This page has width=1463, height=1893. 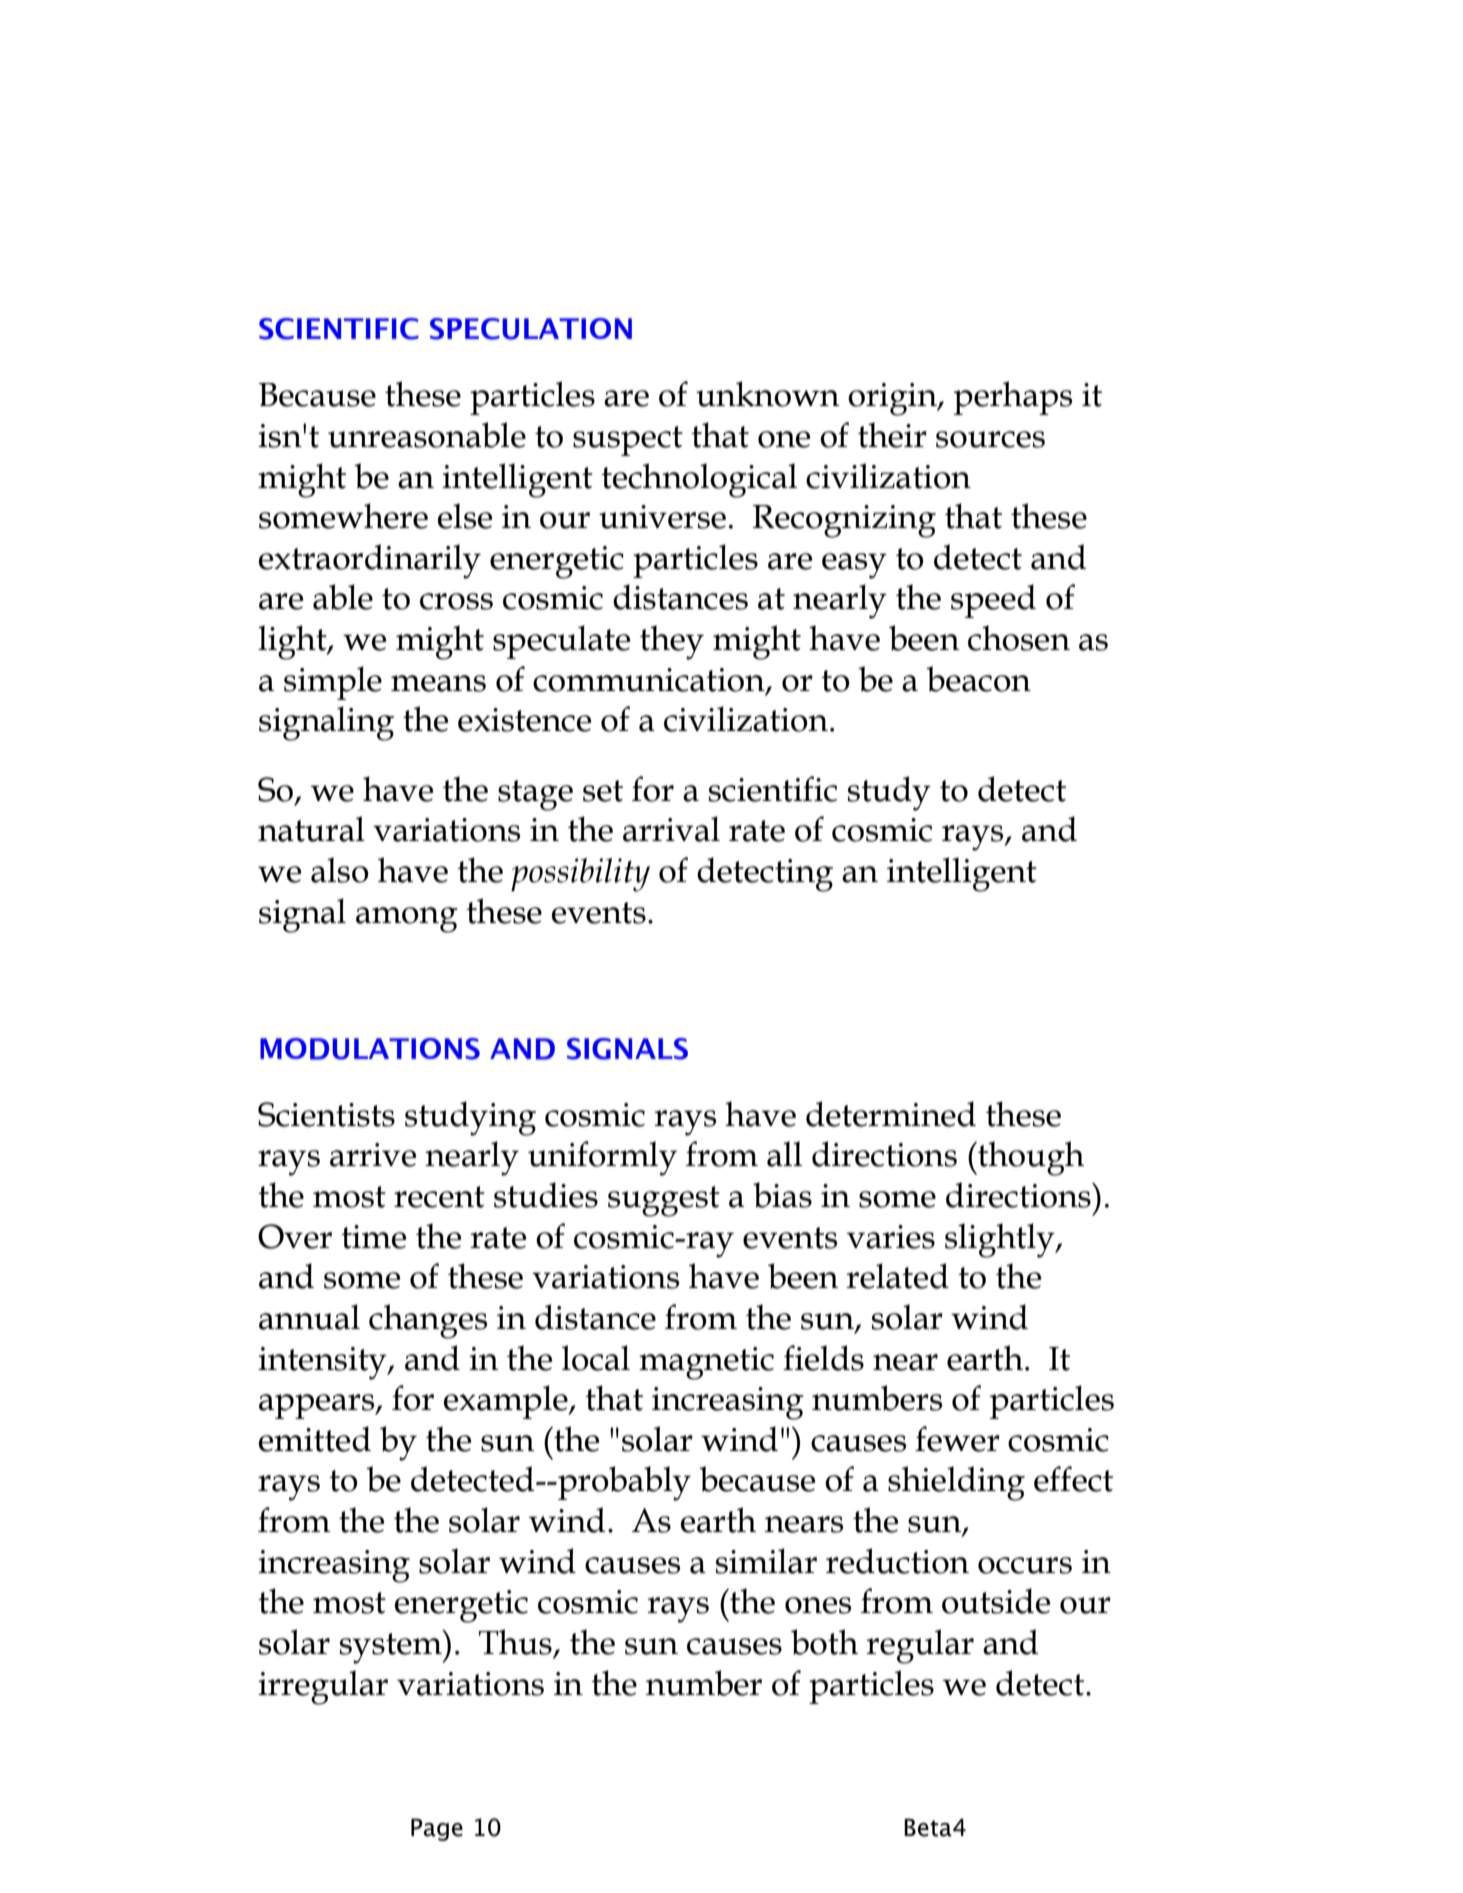 What do you see at coordinates (438, 683) in the page?
I see `means` at bounding box center [438, 683].
